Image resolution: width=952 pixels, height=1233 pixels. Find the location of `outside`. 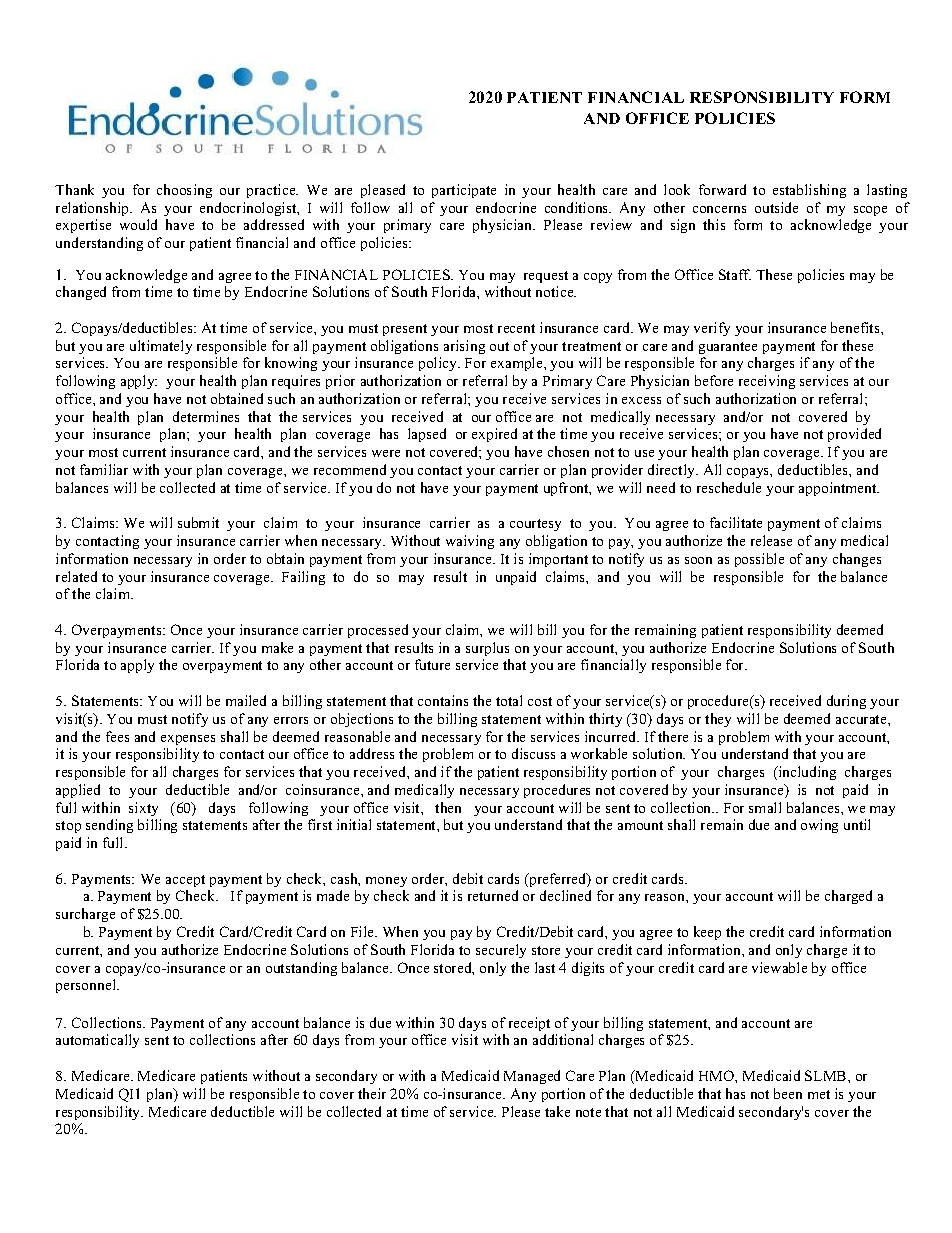

outside is located at coordinates (776, 207).
